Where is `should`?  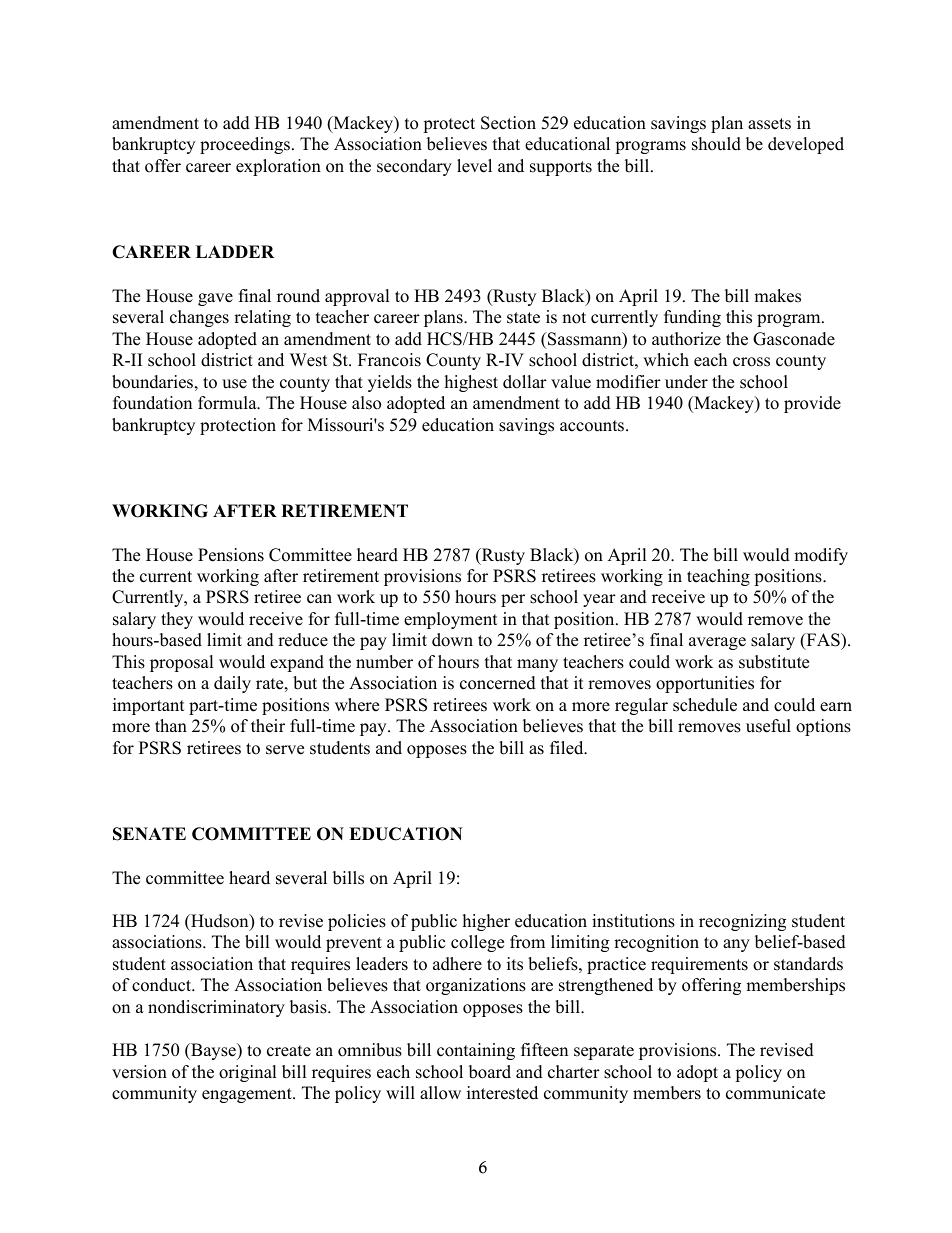 should is located at coordinates (716, 144).
